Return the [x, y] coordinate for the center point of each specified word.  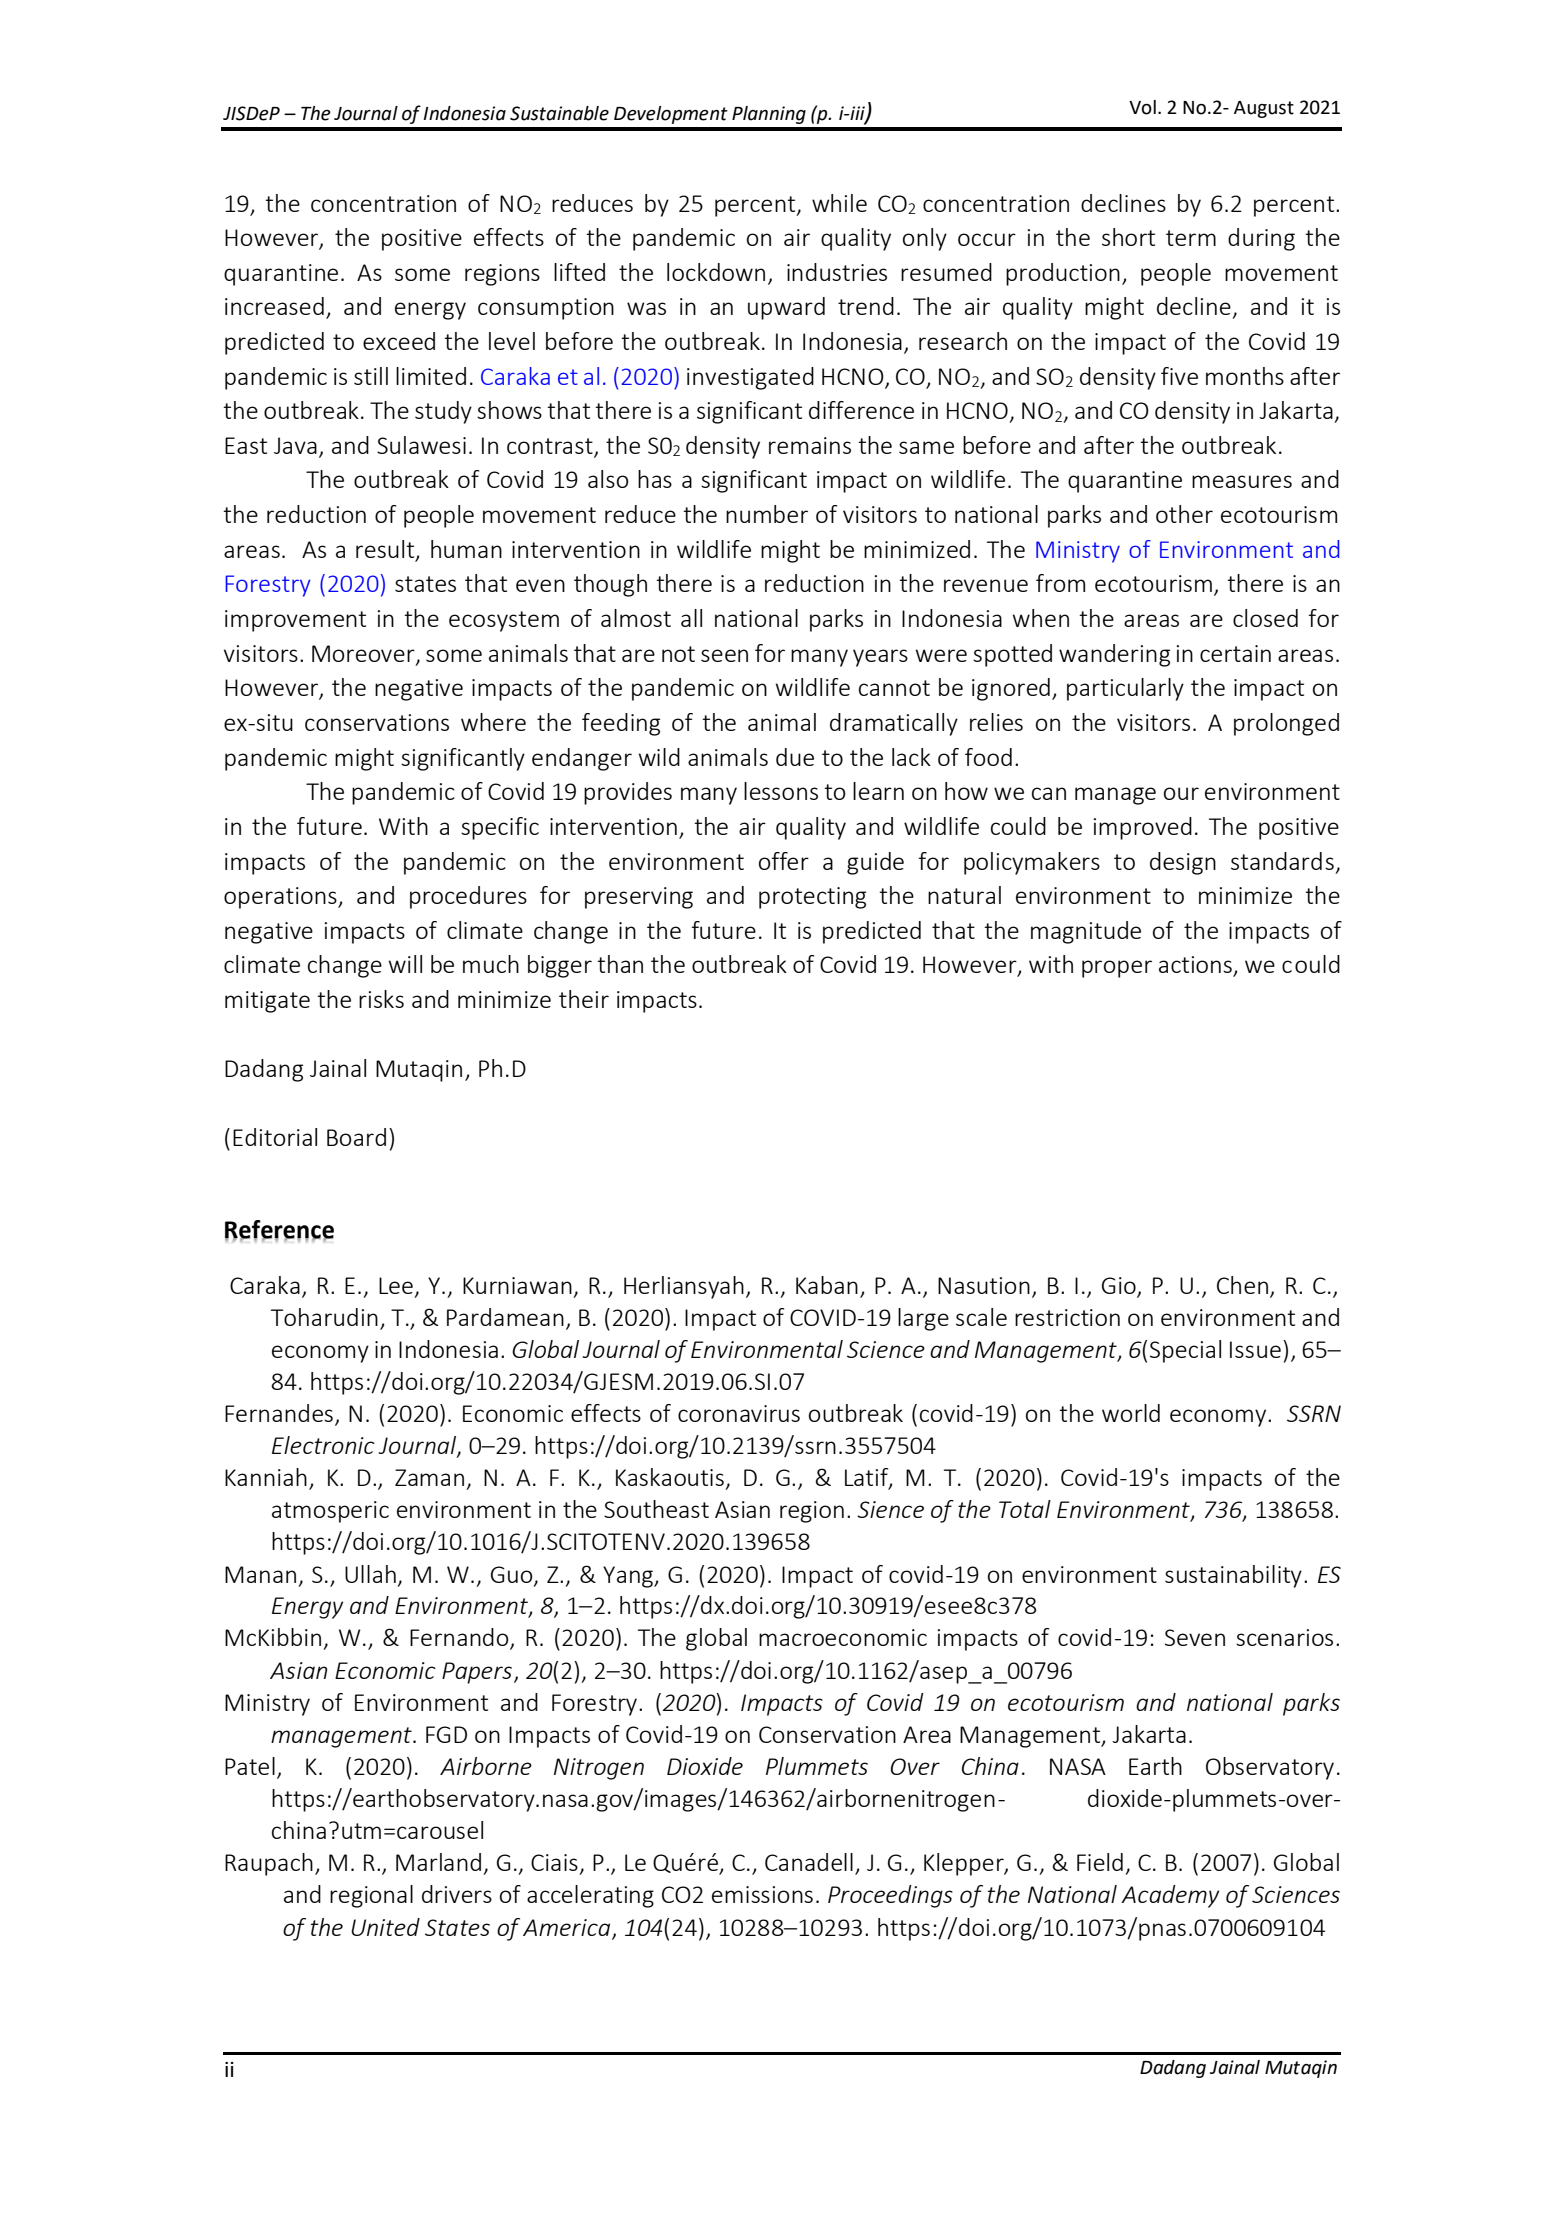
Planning [769, 115]
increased [274, 306]
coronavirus [739, 1413]
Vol [1142, 107]
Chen [1242, 1285]
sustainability [1233, 1576]
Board [356, 1137]
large [923, 1319]
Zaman [429, 1477]
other [1184, 514]
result [386, 550]
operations [281, 898]
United [385, 1927]
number [767, 514]
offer [784, 861]
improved [1143, 828]
